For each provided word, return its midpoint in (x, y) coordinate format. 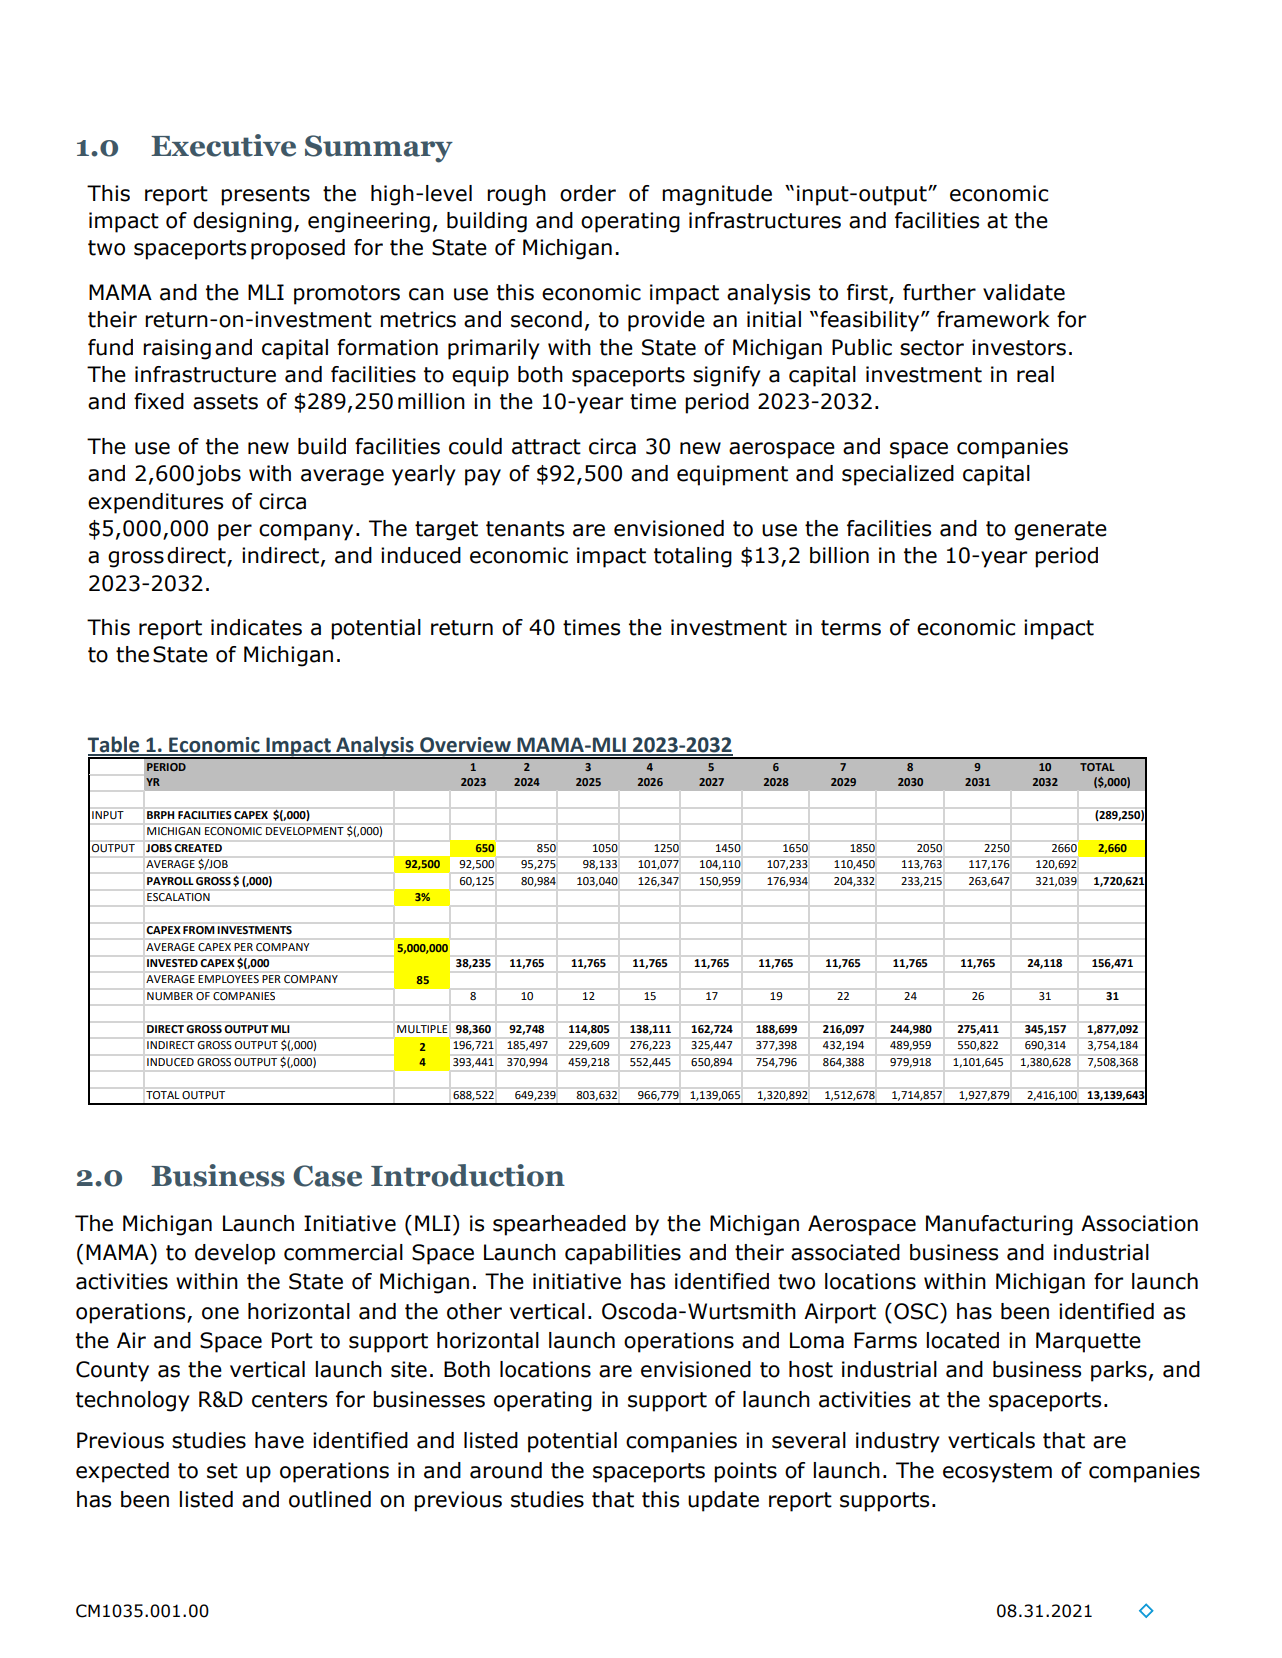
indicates (256, 627)
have (279, 1440)
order (588, 193)
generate (1060, 531)
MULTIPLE (422, 1029)
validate (1024, 292)
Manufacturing (999, 1225)
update (723, 1501)
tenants (525, 529)
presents (265, 196)
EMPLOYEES (228, 979)
